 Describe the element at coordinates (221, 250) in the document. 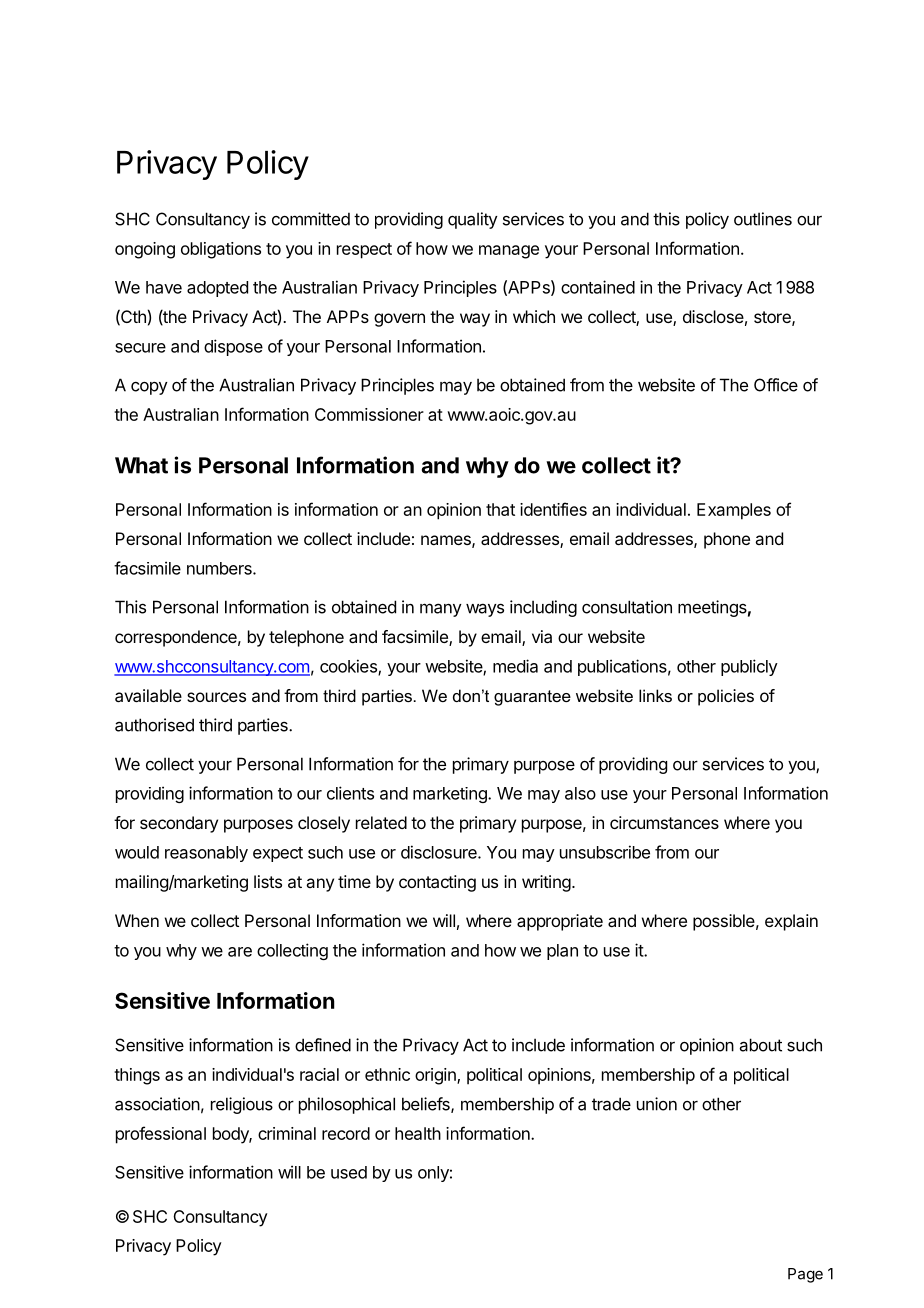

I see `obligations` at that location.
